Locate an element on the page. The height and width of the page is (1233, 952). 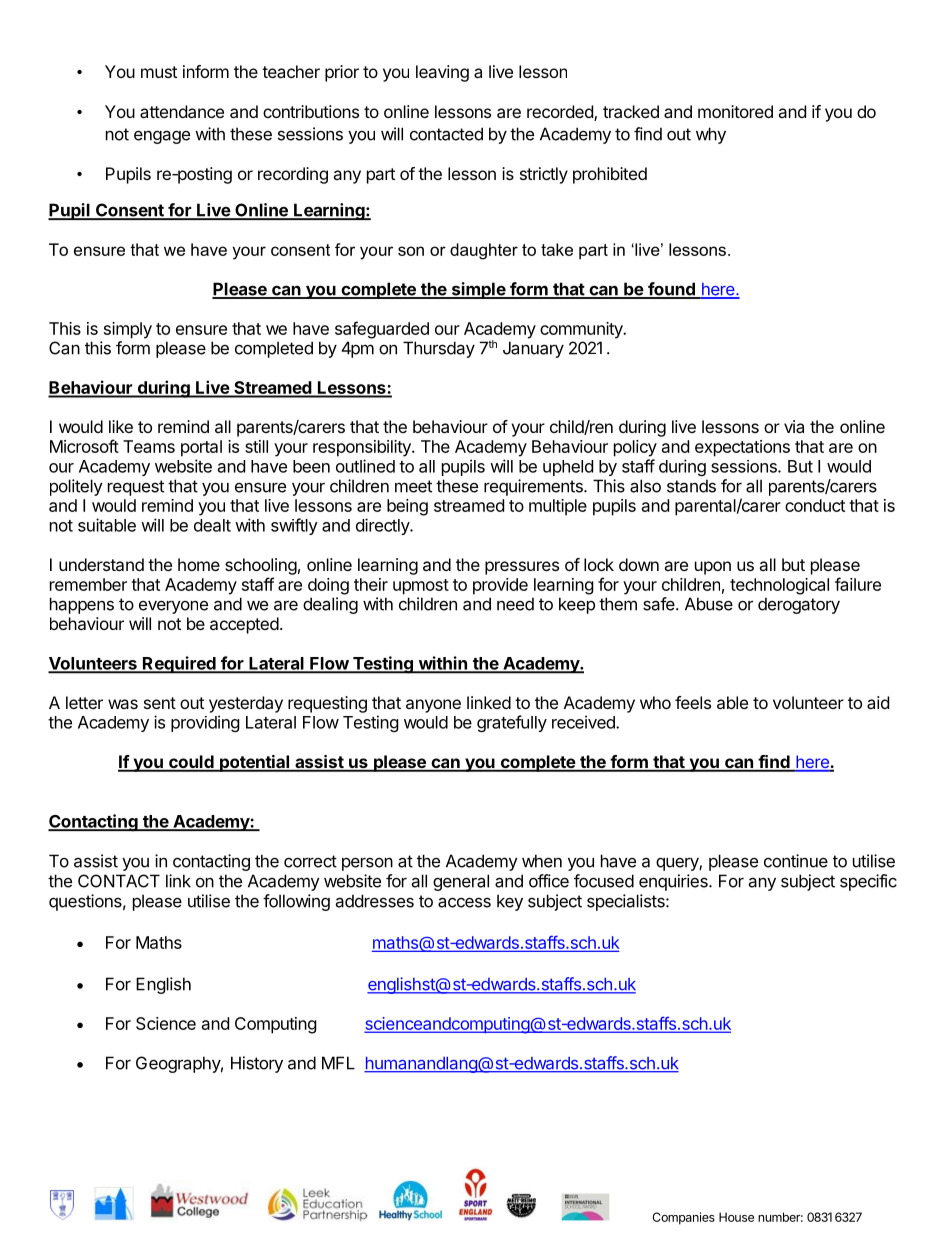
History is located at coordinates (257, 1064).
